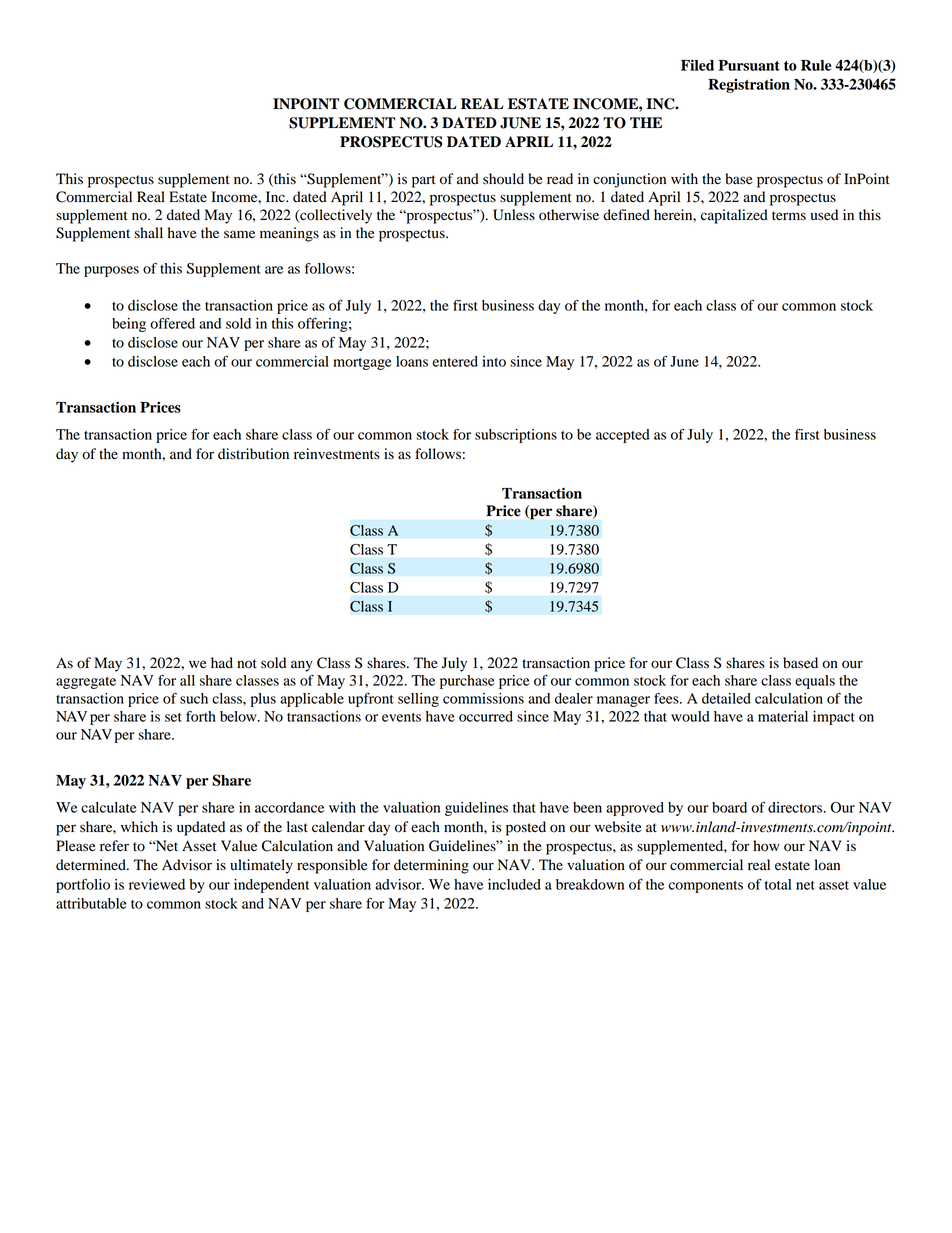 This screenshot has width=952, height=1233. What do you see at coordinates (503, 179) in the screenshot?
I see `should` at bounding box center [503, 179].
